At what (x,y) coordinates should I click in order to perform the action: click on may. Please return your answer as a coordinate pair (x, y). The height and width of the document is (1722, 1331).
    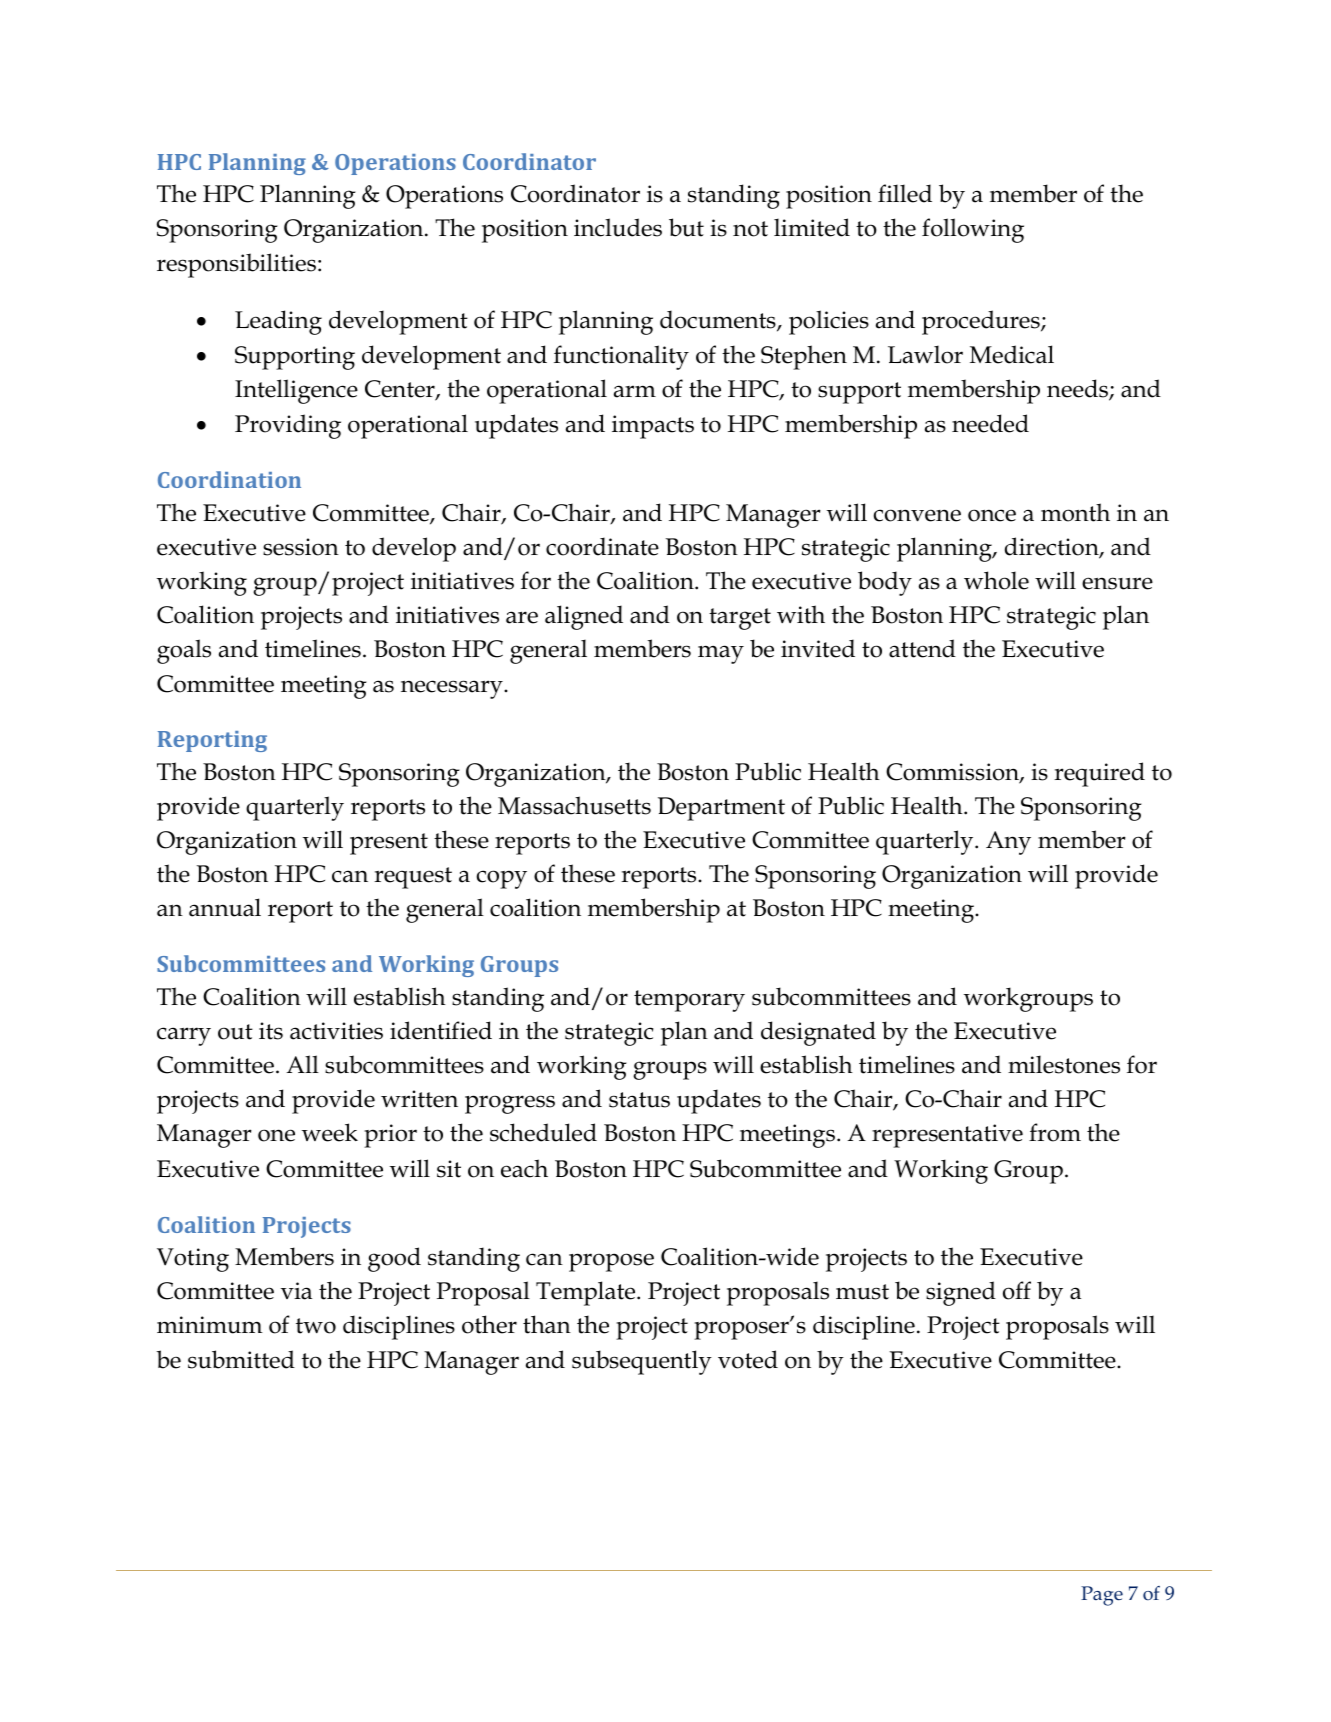
    Looking at the image, I should click on (721, 654).
